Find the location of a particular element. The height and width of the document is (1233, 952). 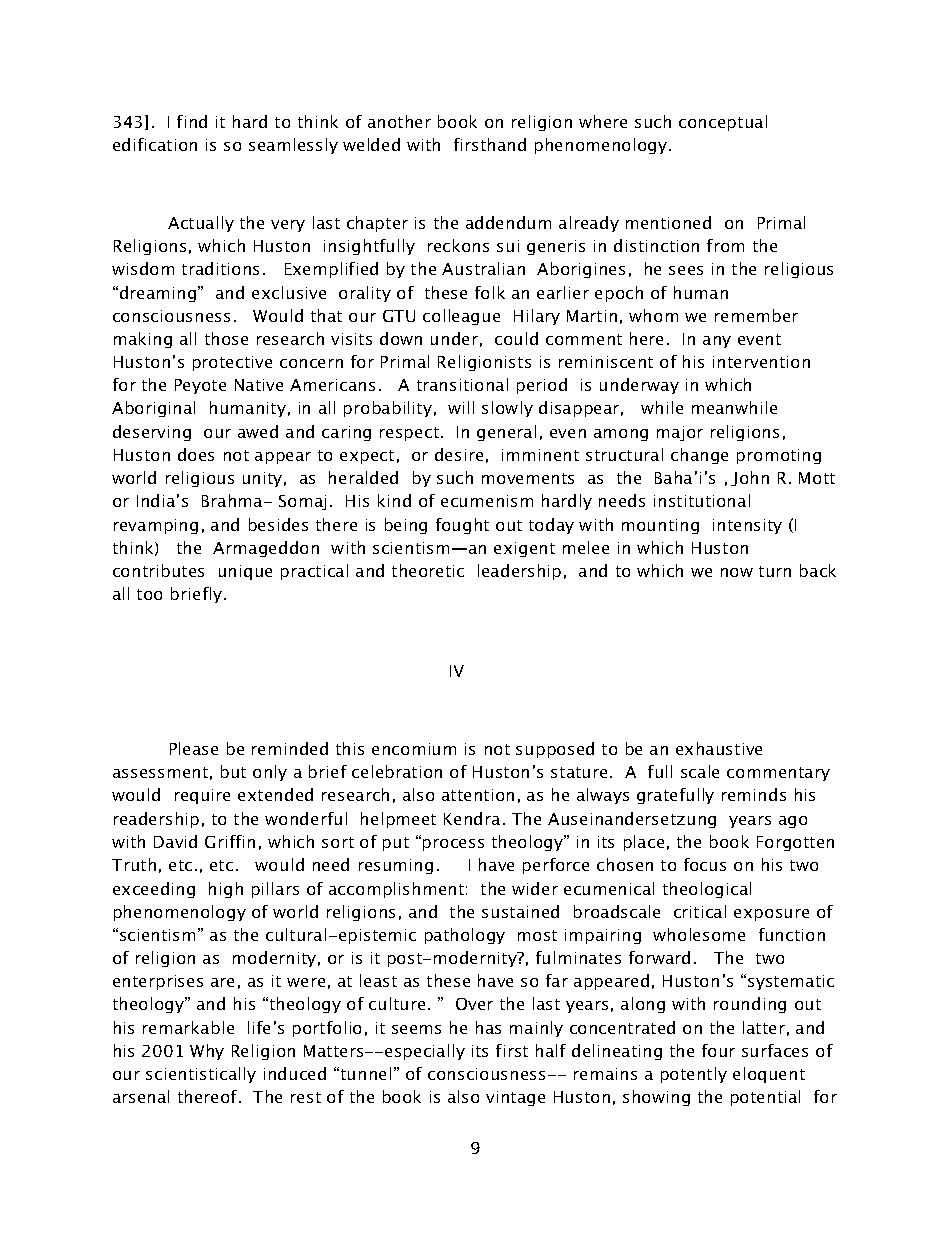

another is located at coordinates (399, 121).
